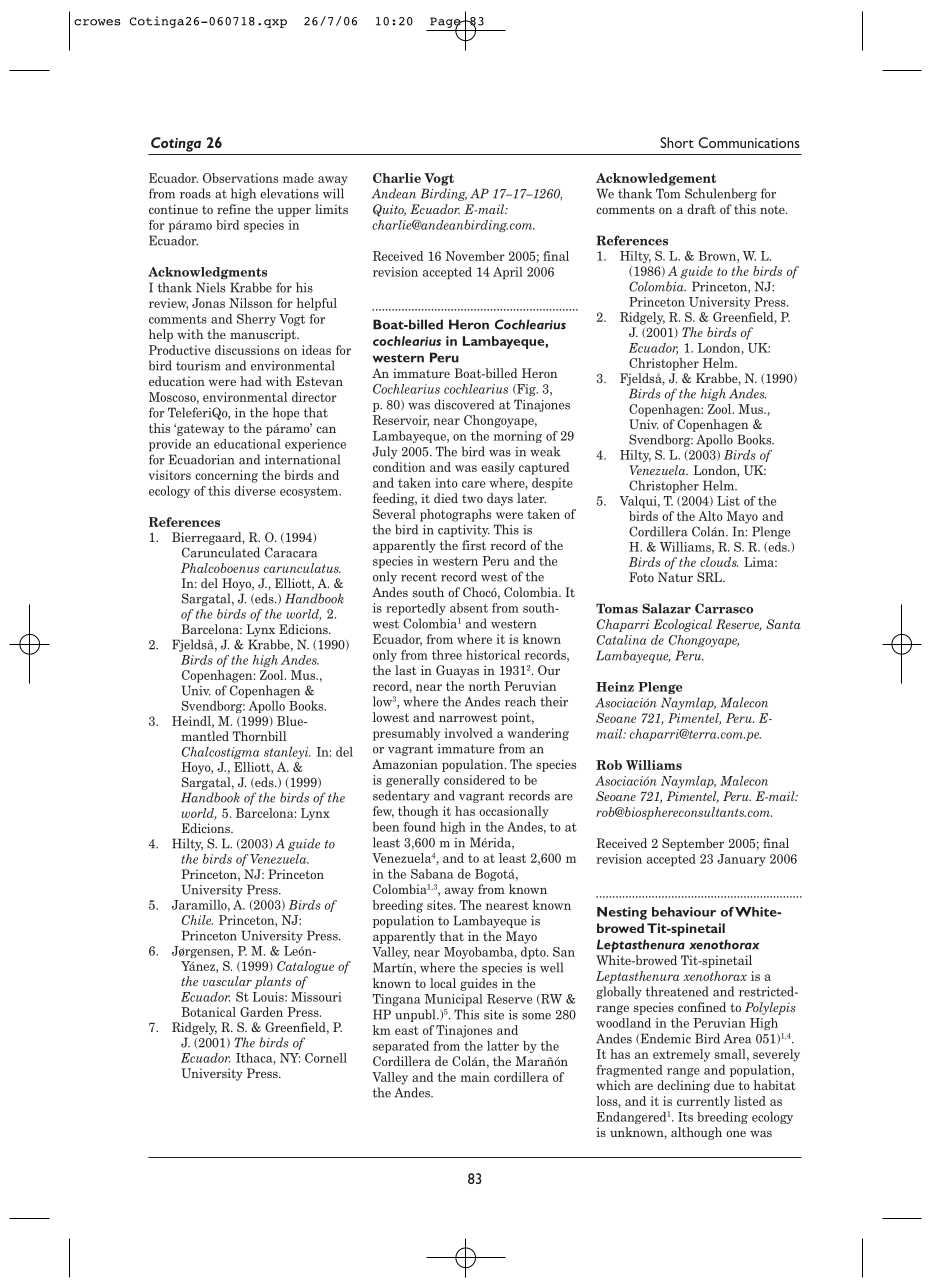 The image size is (933, 1288). I want to click on Garden, so click(261, 1012).
